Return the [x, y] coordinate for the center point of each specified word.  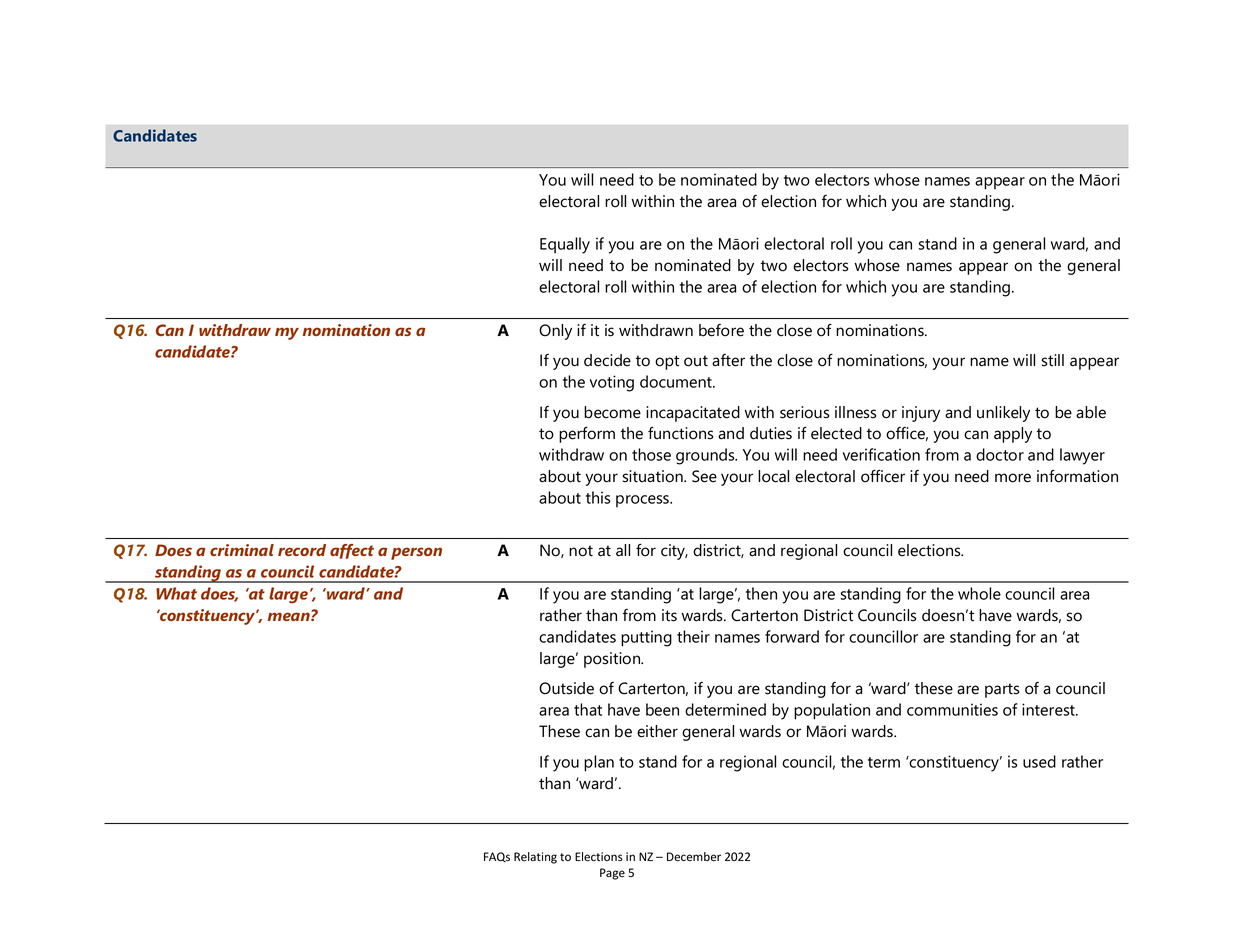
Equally [565, 245]
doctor [1000, 454]
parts [1002, 690]
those [651, 454]
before [721, 330]
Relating [535, 858]
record [302, 550]
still [1053, 360]
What [176, 593]
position [613, 660]
